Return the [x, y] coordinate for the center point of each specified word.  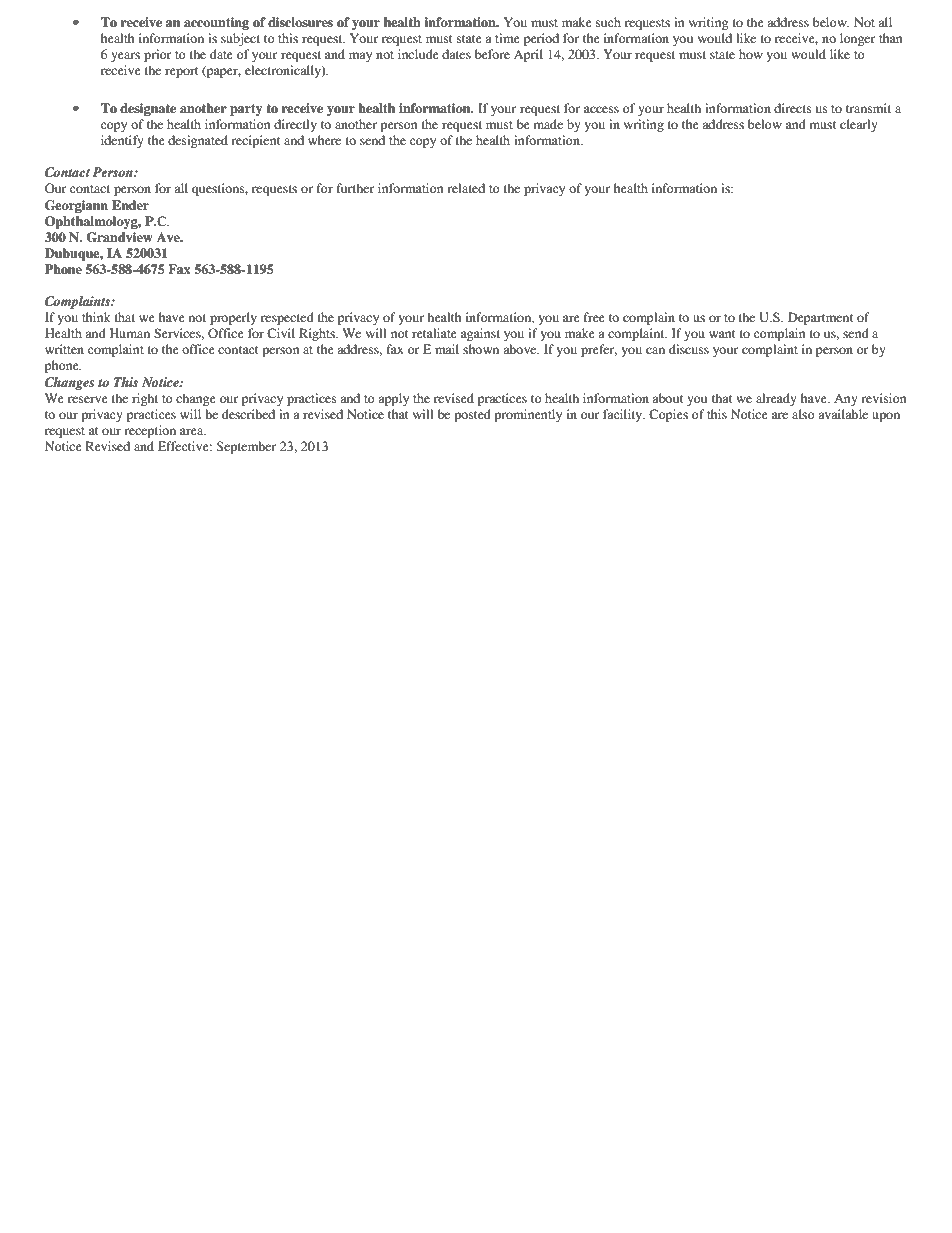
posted [472, 415]
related [466, 188]
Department [821, 318]
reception [150, 431]
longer [858, 39]
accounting [216, 23]
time [507, 38]
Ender [130, 205]
